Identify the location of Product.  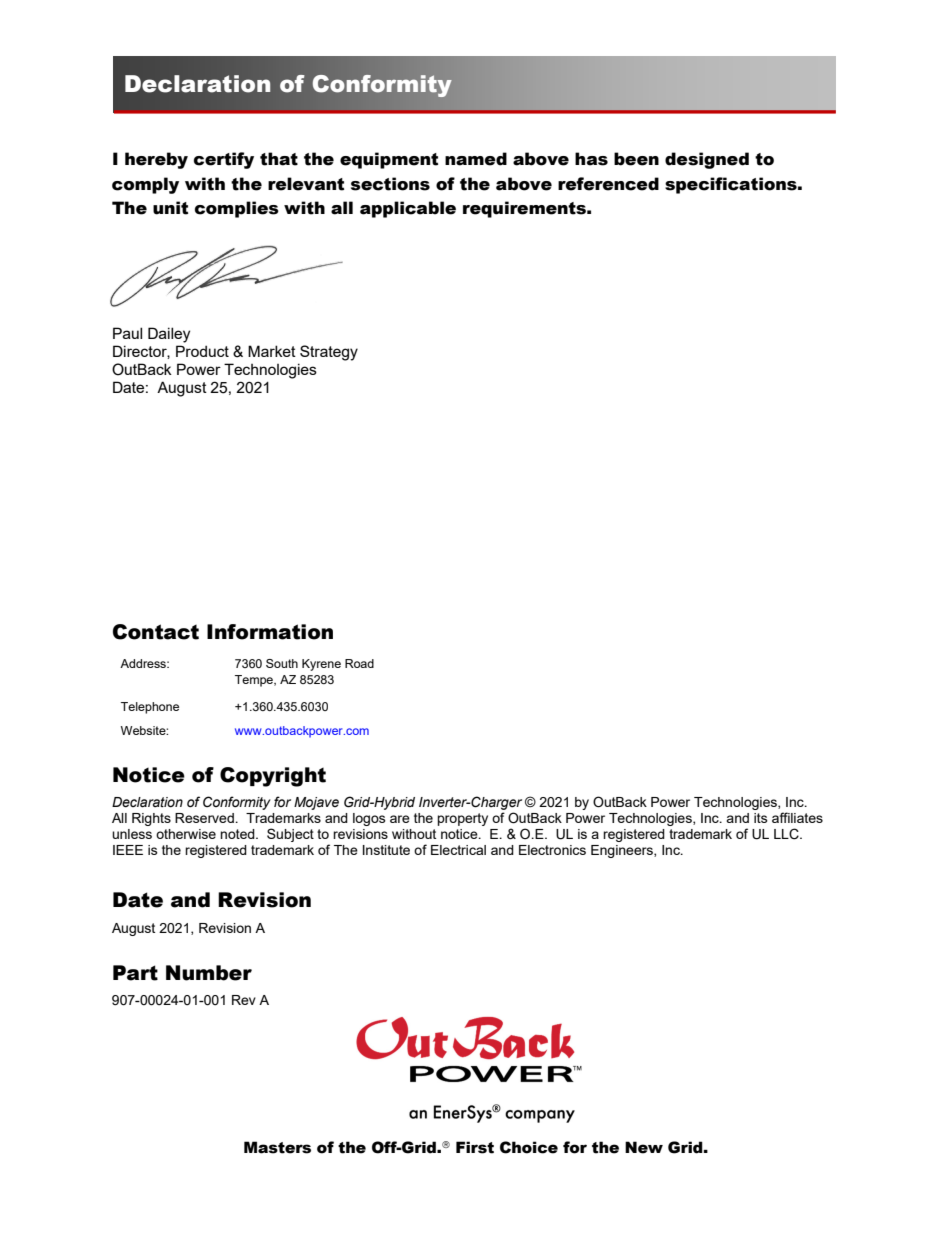
(202, 351).
